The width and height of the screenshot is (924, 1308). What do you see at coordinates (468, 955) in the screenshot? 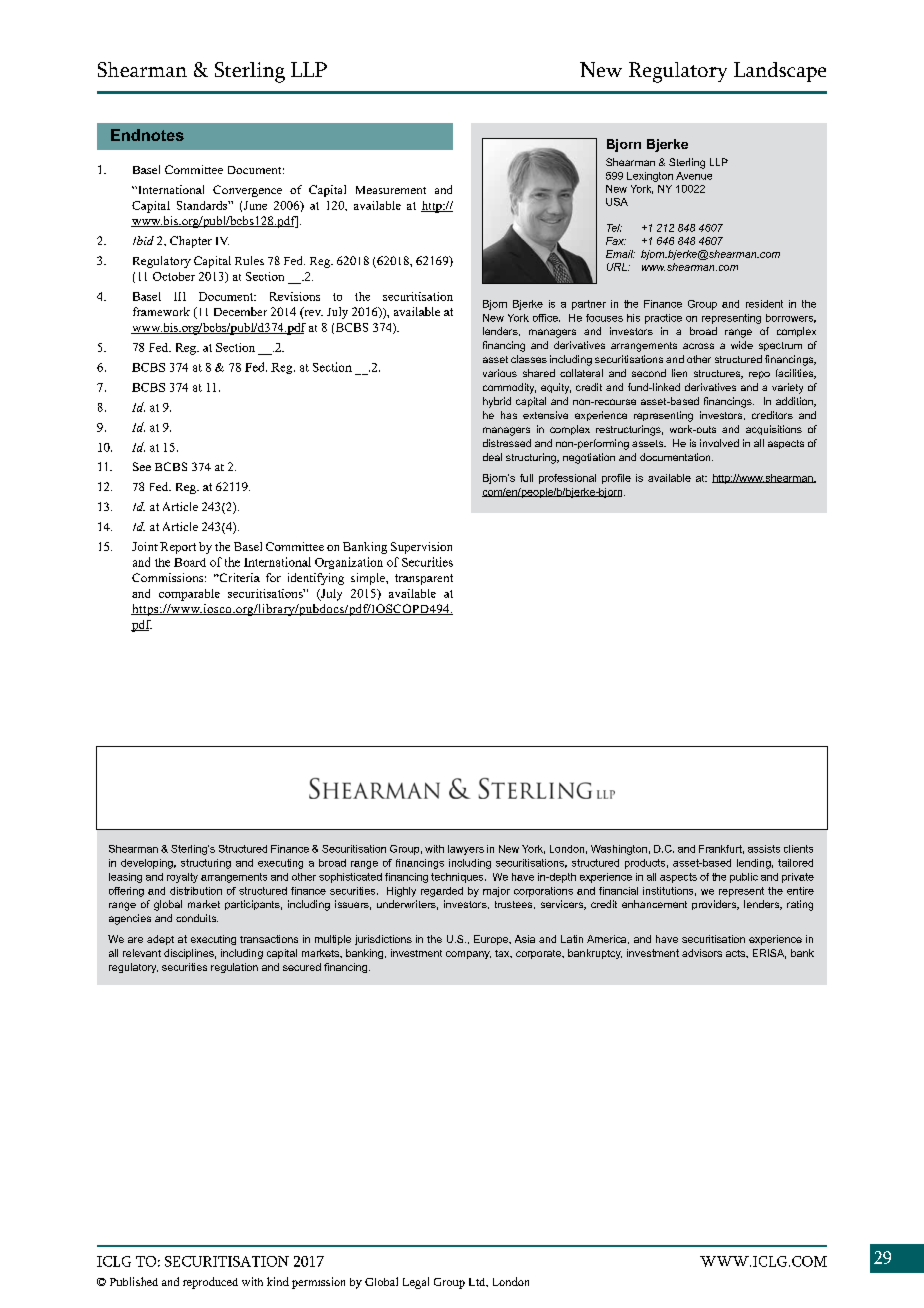
I see `company` at bounding box center [468, 955].
